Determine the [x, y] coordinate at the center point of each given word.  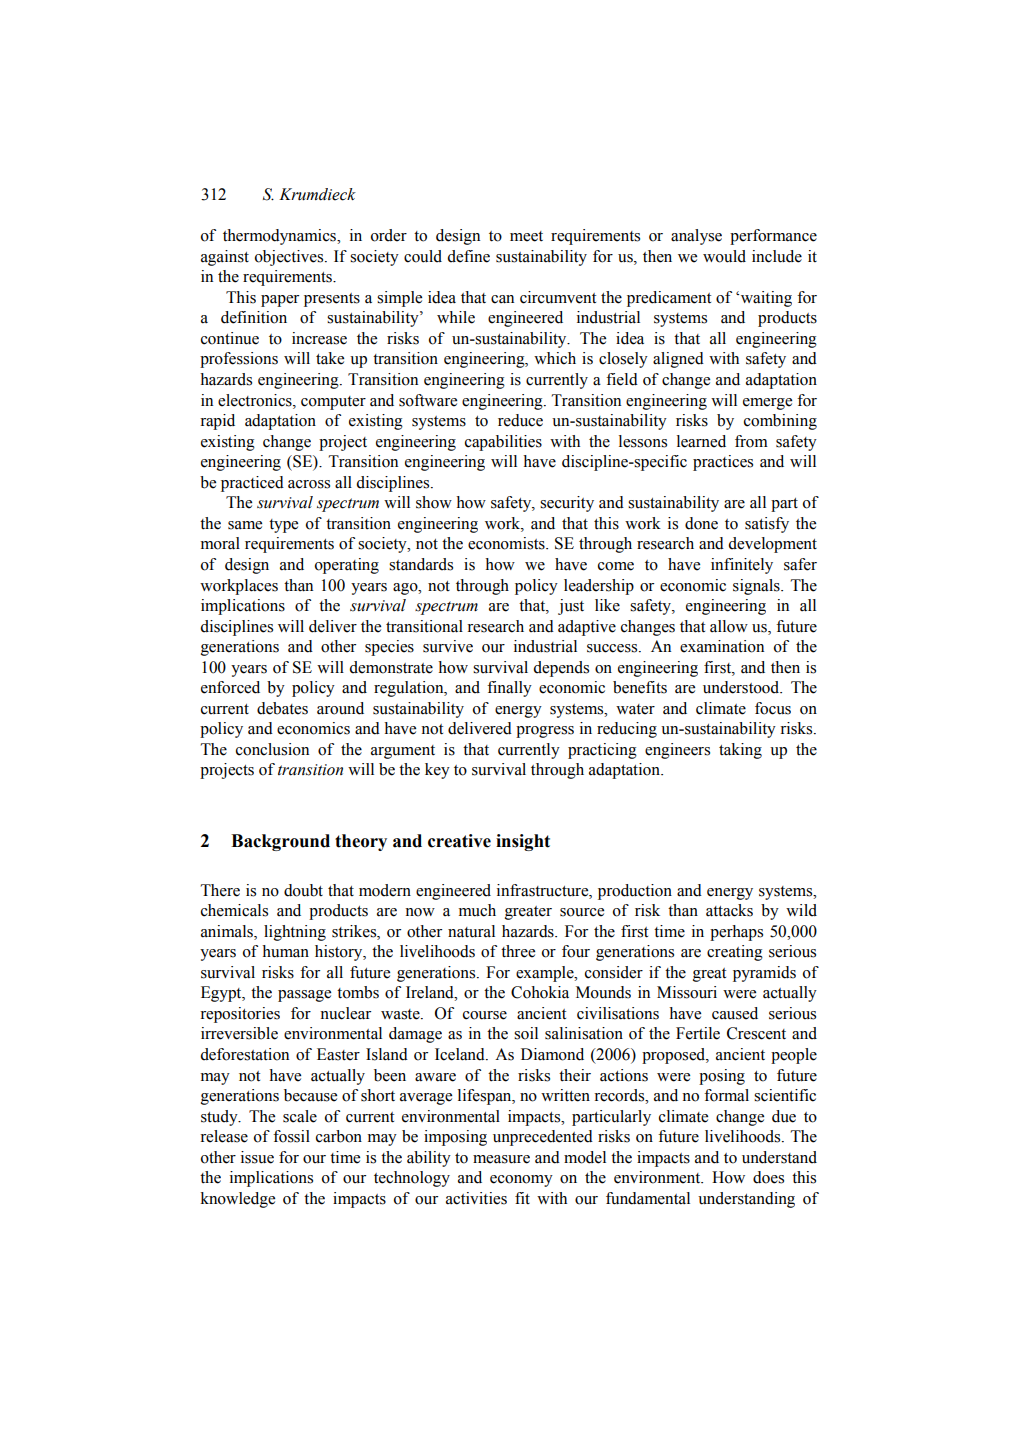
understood [742, 687]
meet [526, 236]
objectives [290, 258]
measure [501, 1159]
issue [257, 1157]
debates [282, 708]
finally [509, 689]
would [724, 256]
